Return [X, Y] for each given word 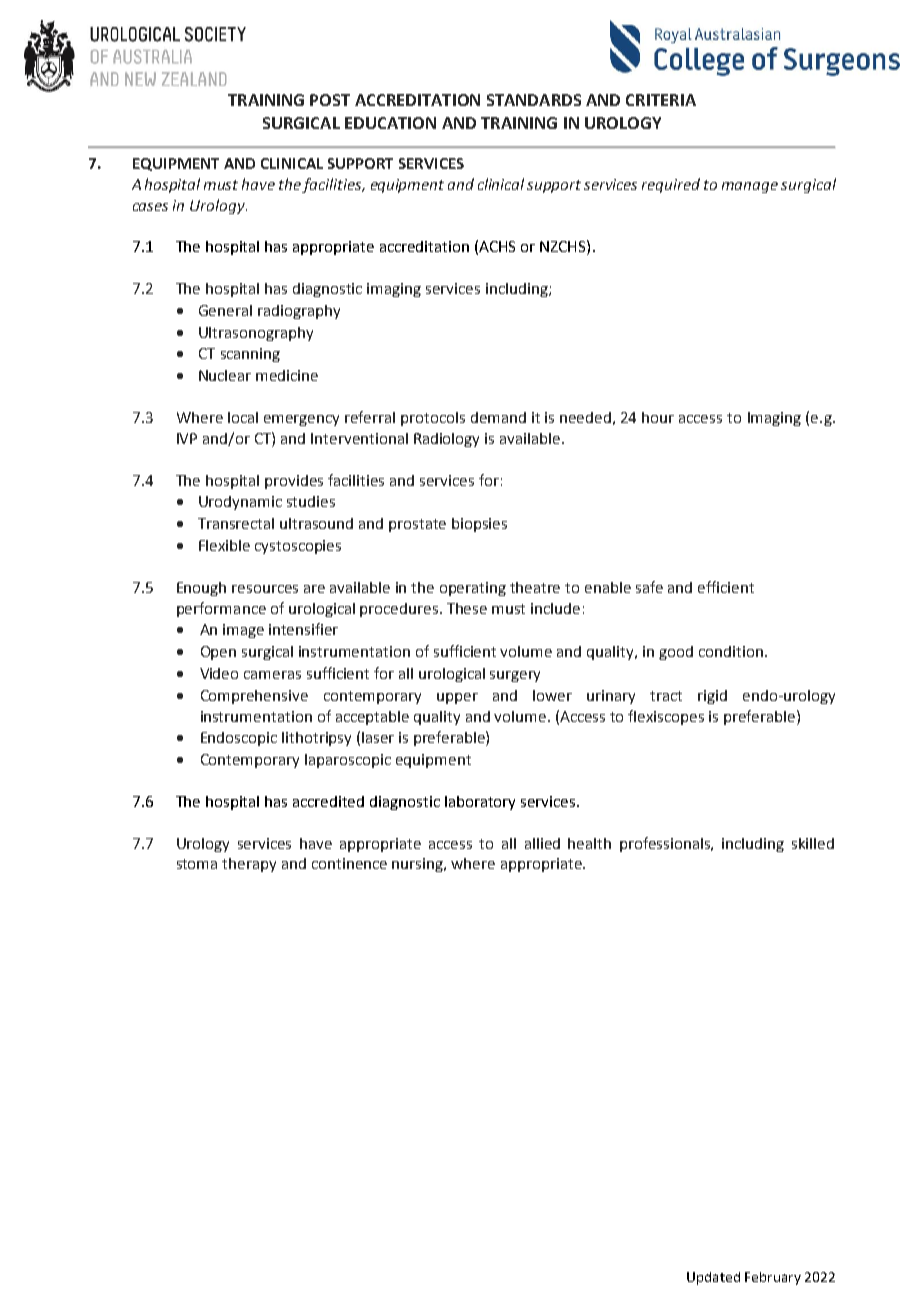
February [773, 1278]
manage [750, 187]
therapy [249, 865]
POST [330, 100]
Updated [713, 1278]
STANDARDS [534, 100]
